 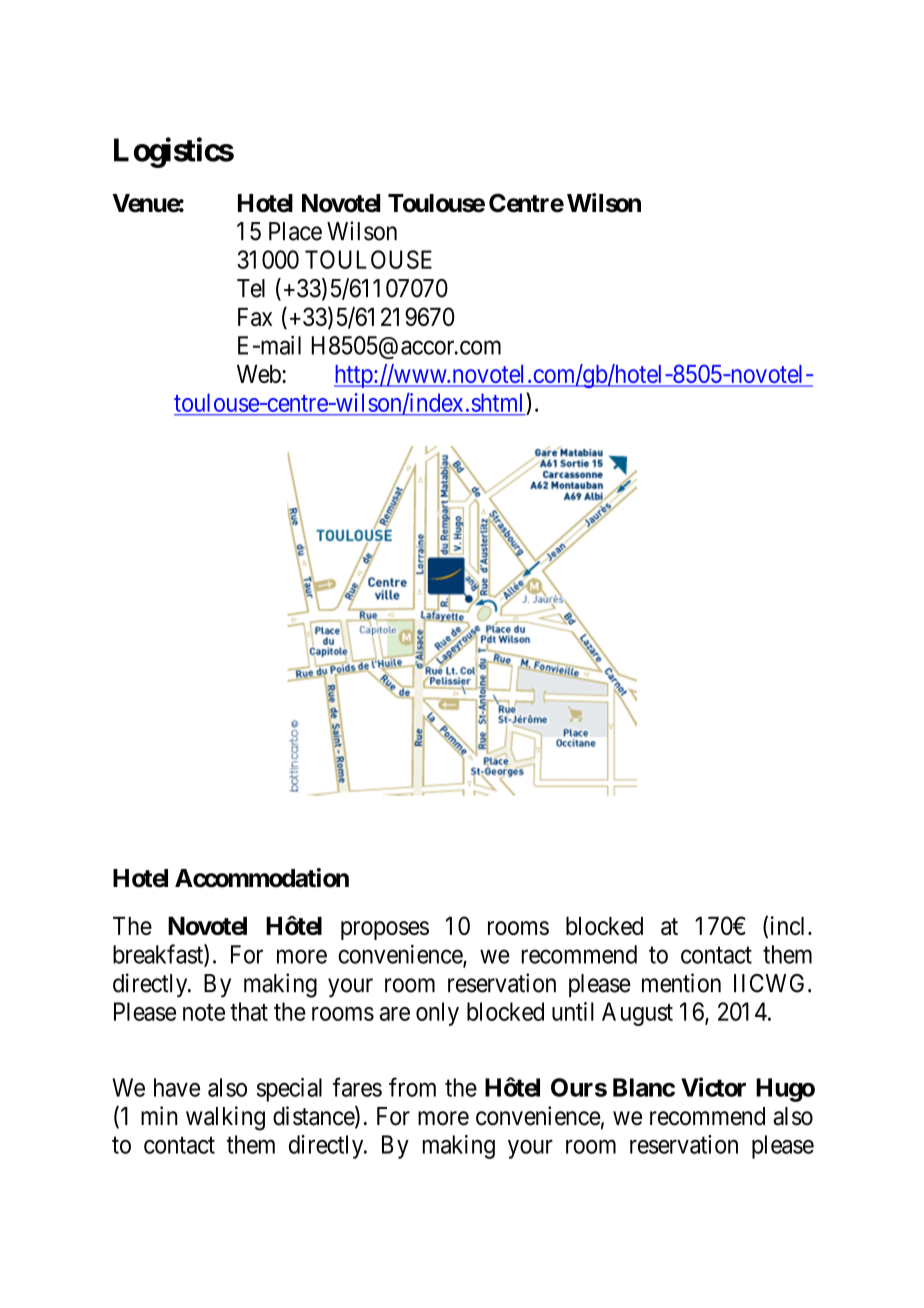 I want to click on Place, so click(x=295, y=231).
